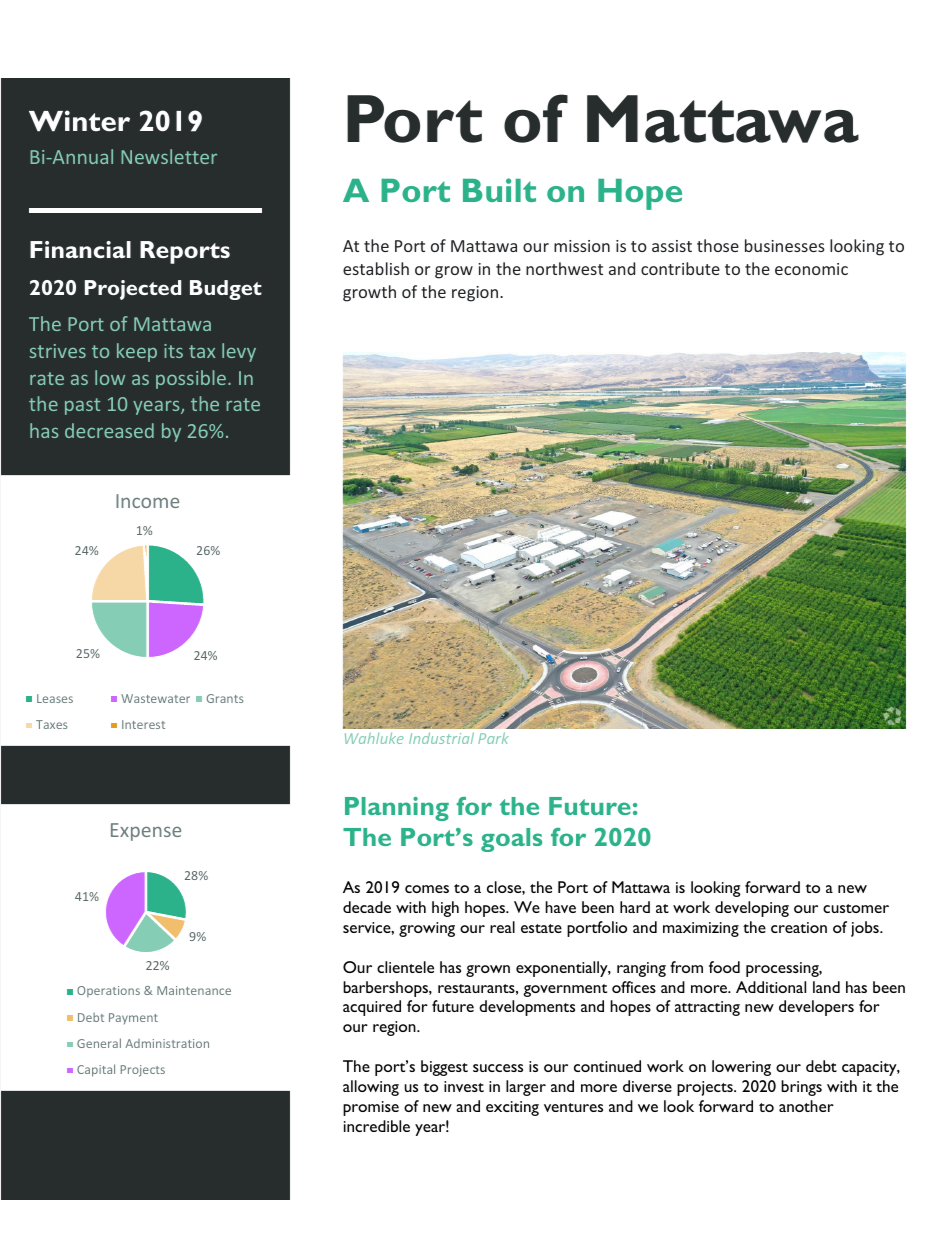 The height and width of the screenshot is (1233, 952). Describe the element at coordinates (147, 501) in the screenshot. I see `Income` at that location.
